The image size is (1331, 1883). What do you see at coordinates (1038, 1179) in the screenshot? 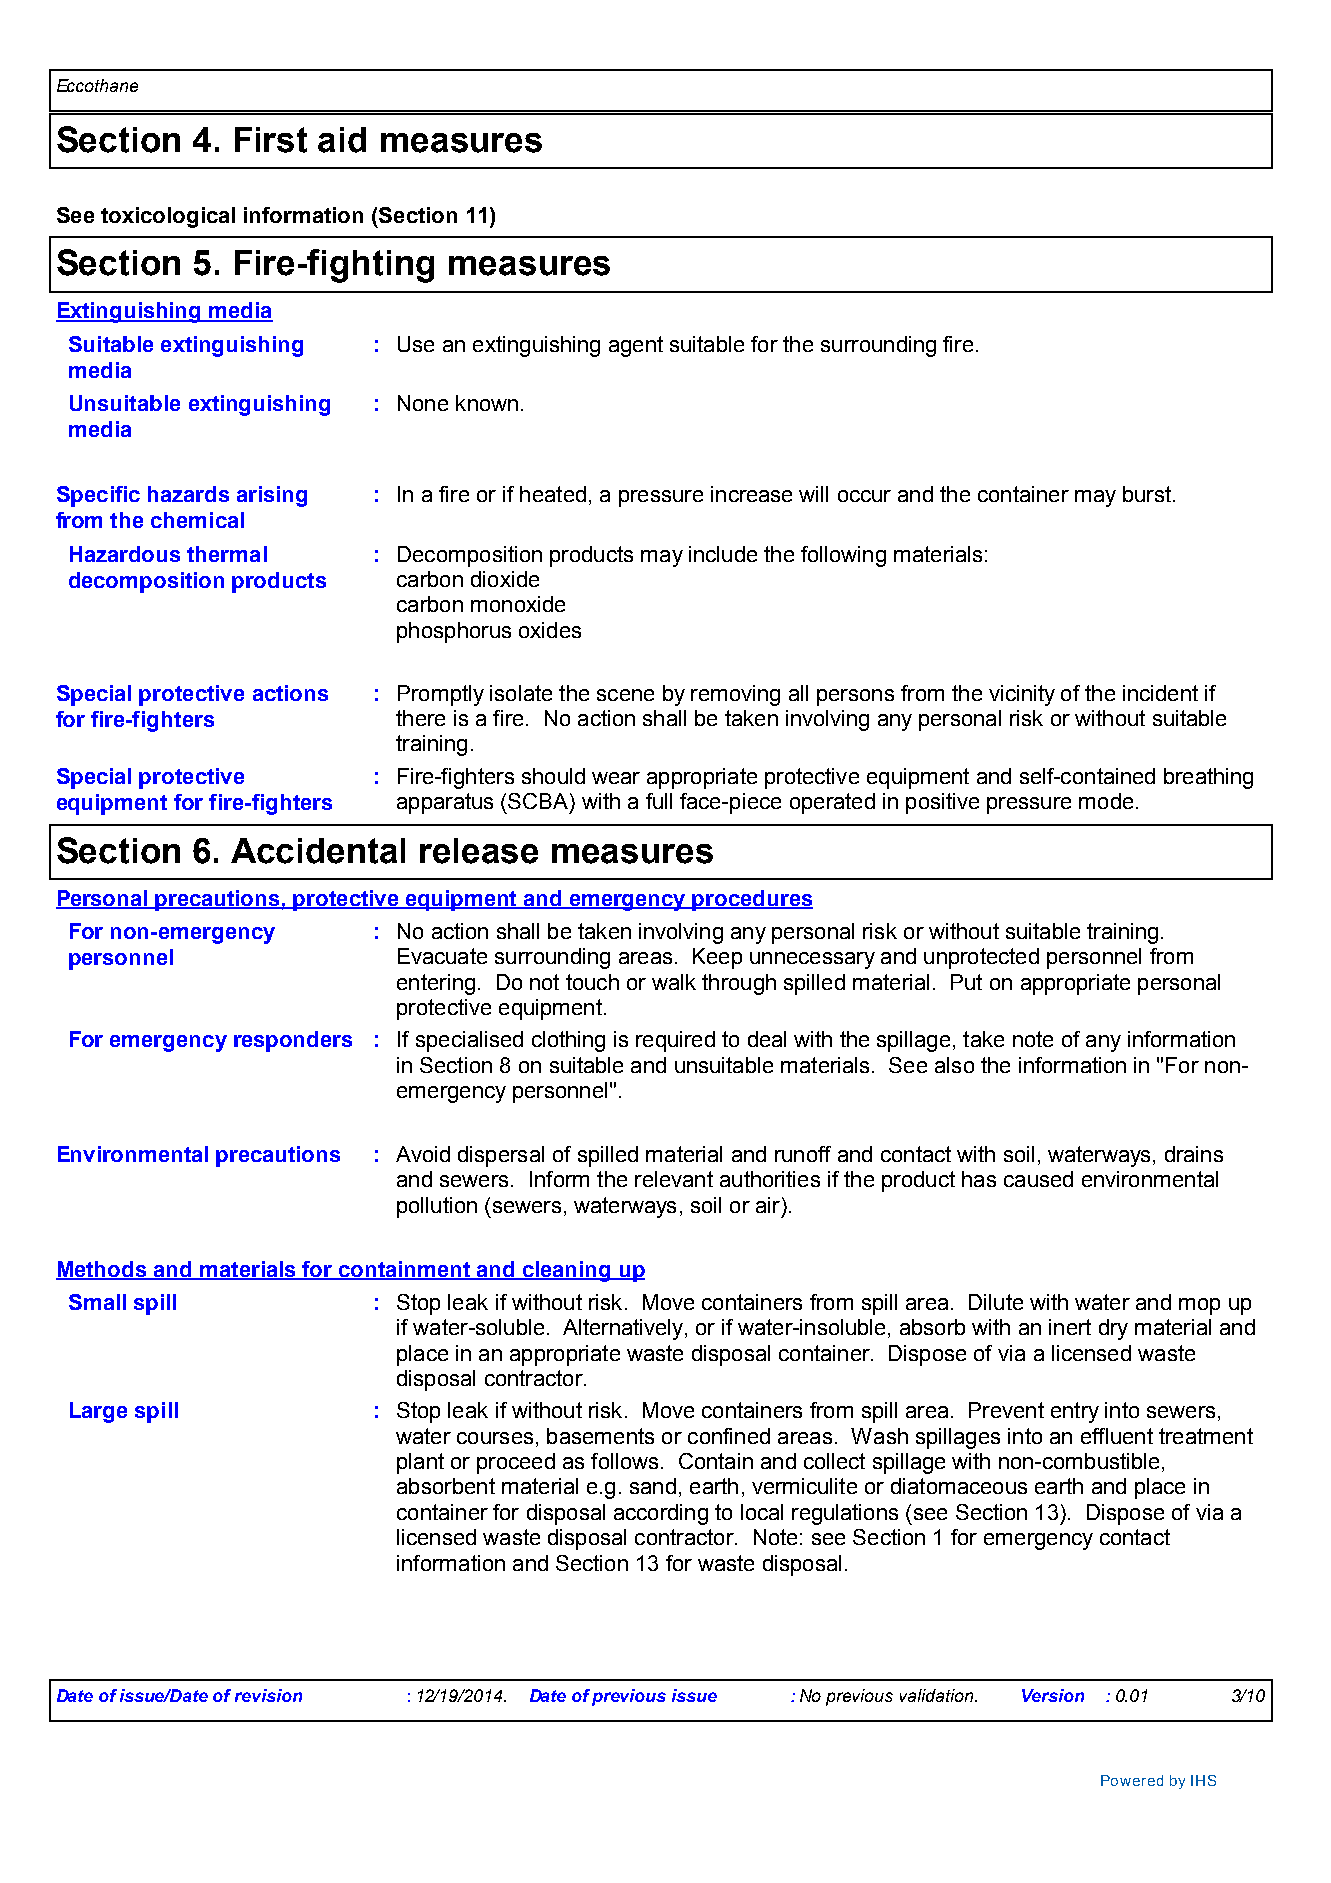
I see `caused` at bounding box center [1038, 1179].
